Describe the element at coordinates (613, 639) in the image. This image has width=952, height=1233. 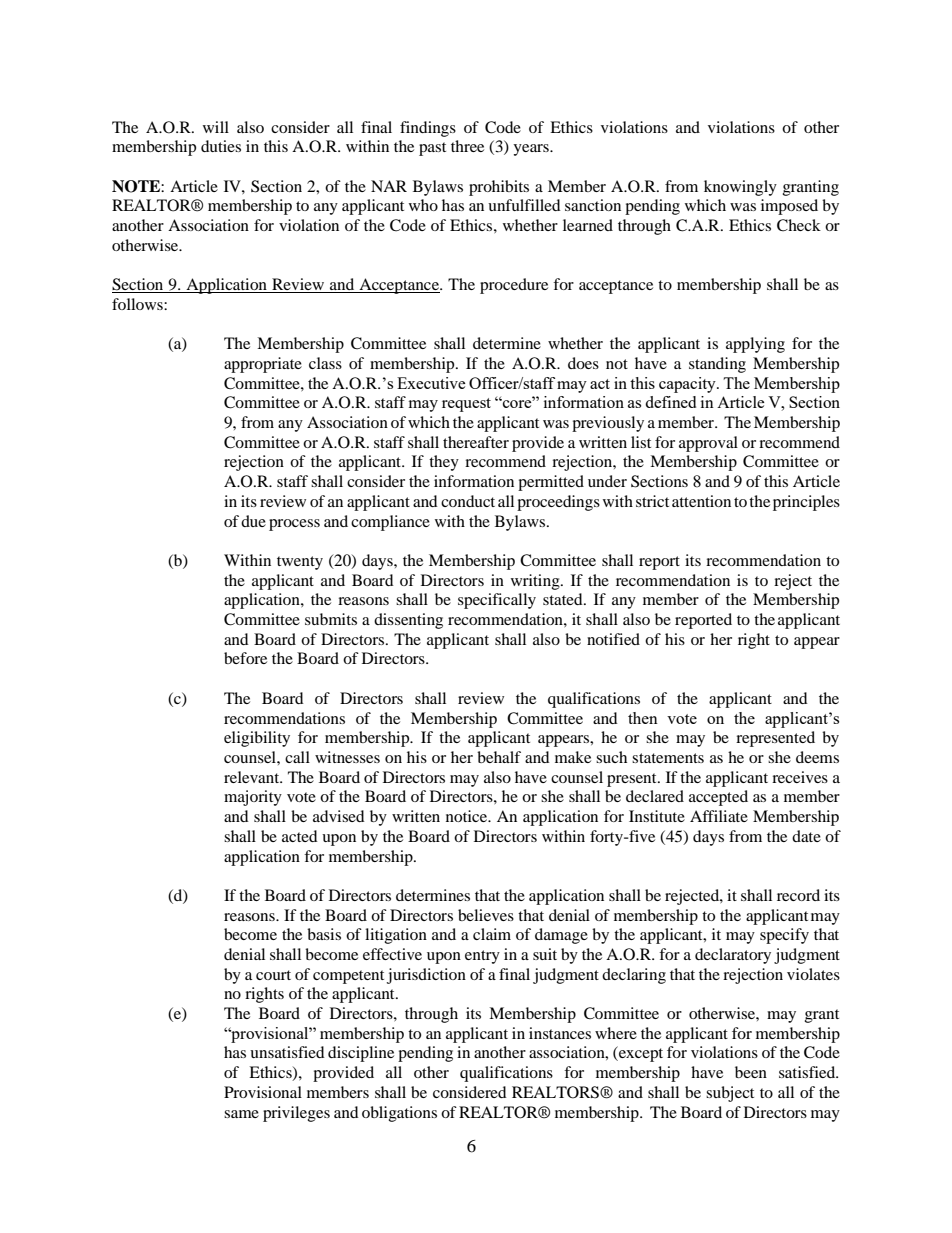
I see `notified` at that location.
